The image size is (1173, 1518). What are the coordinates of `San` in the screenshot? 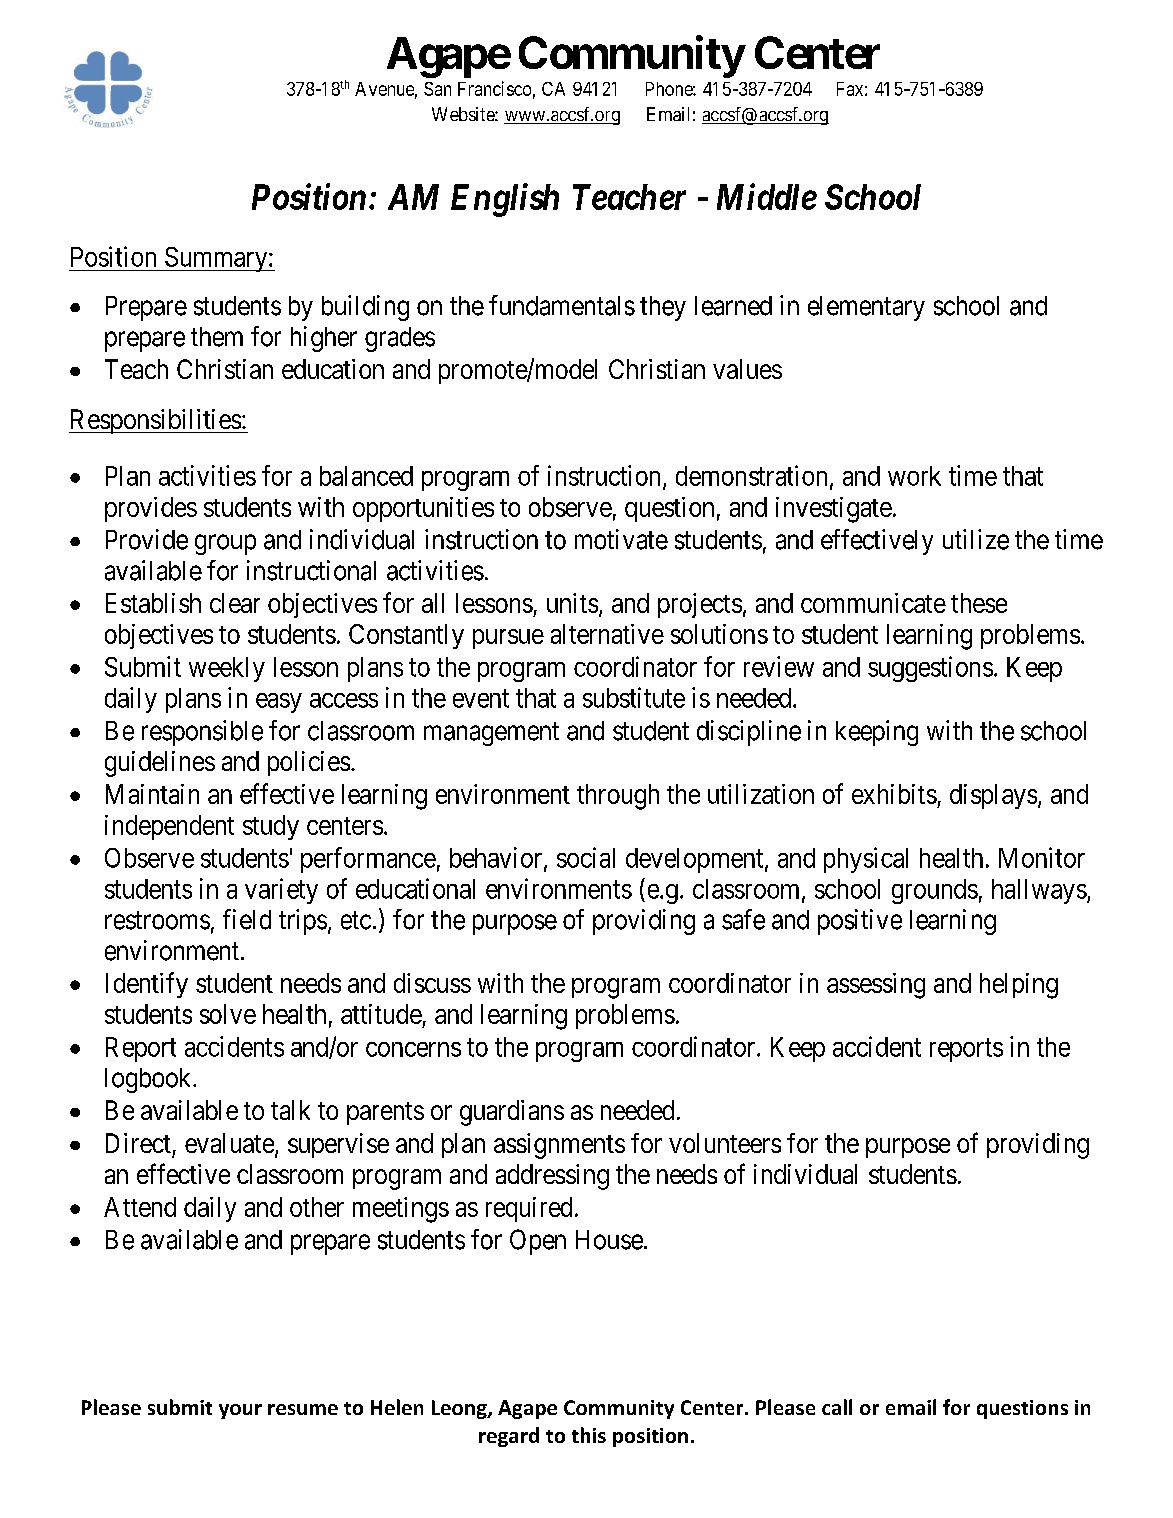 It's located at (437, 89).
